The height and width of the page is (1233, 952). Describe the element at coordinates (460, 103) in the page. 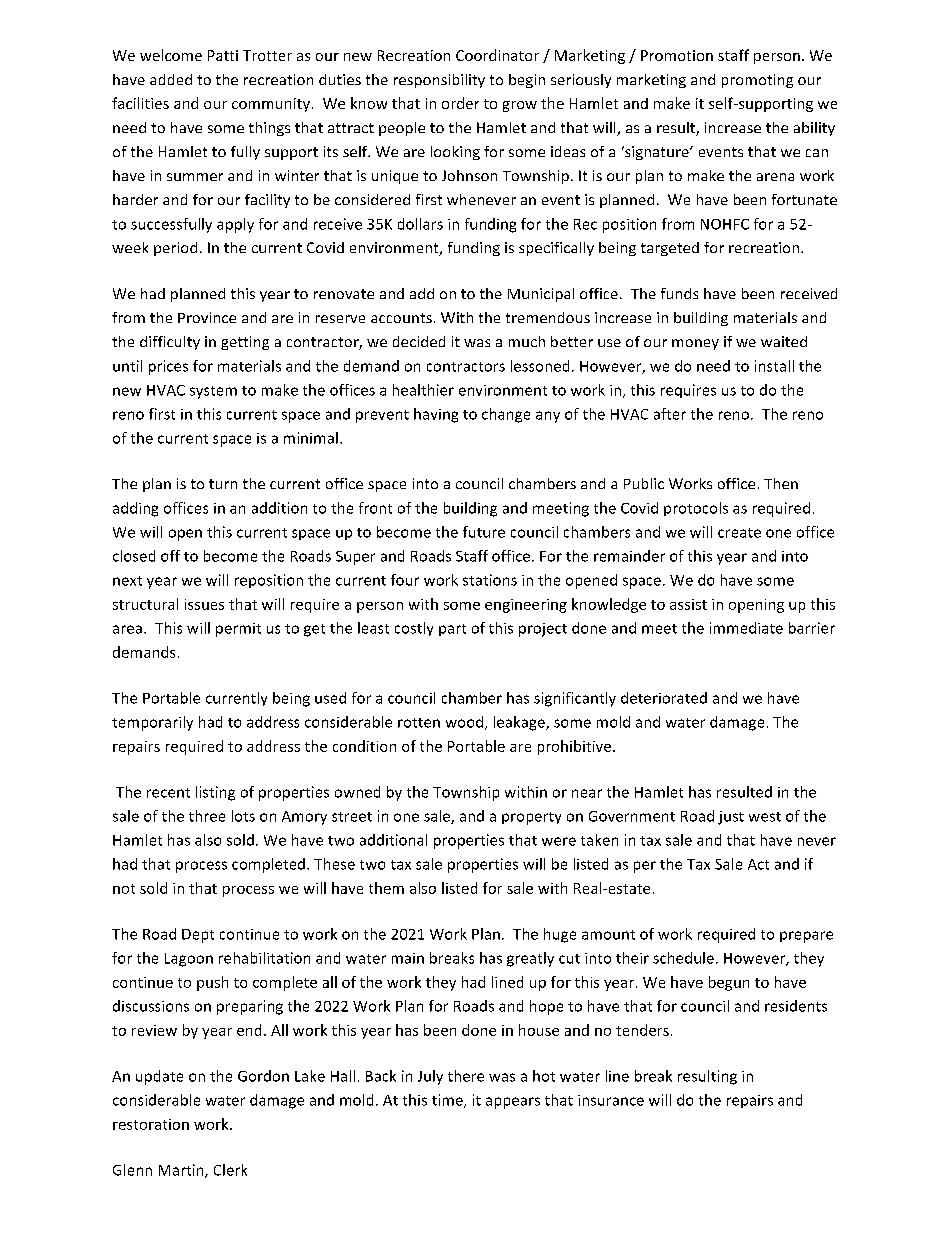

I see `order` at that location.
